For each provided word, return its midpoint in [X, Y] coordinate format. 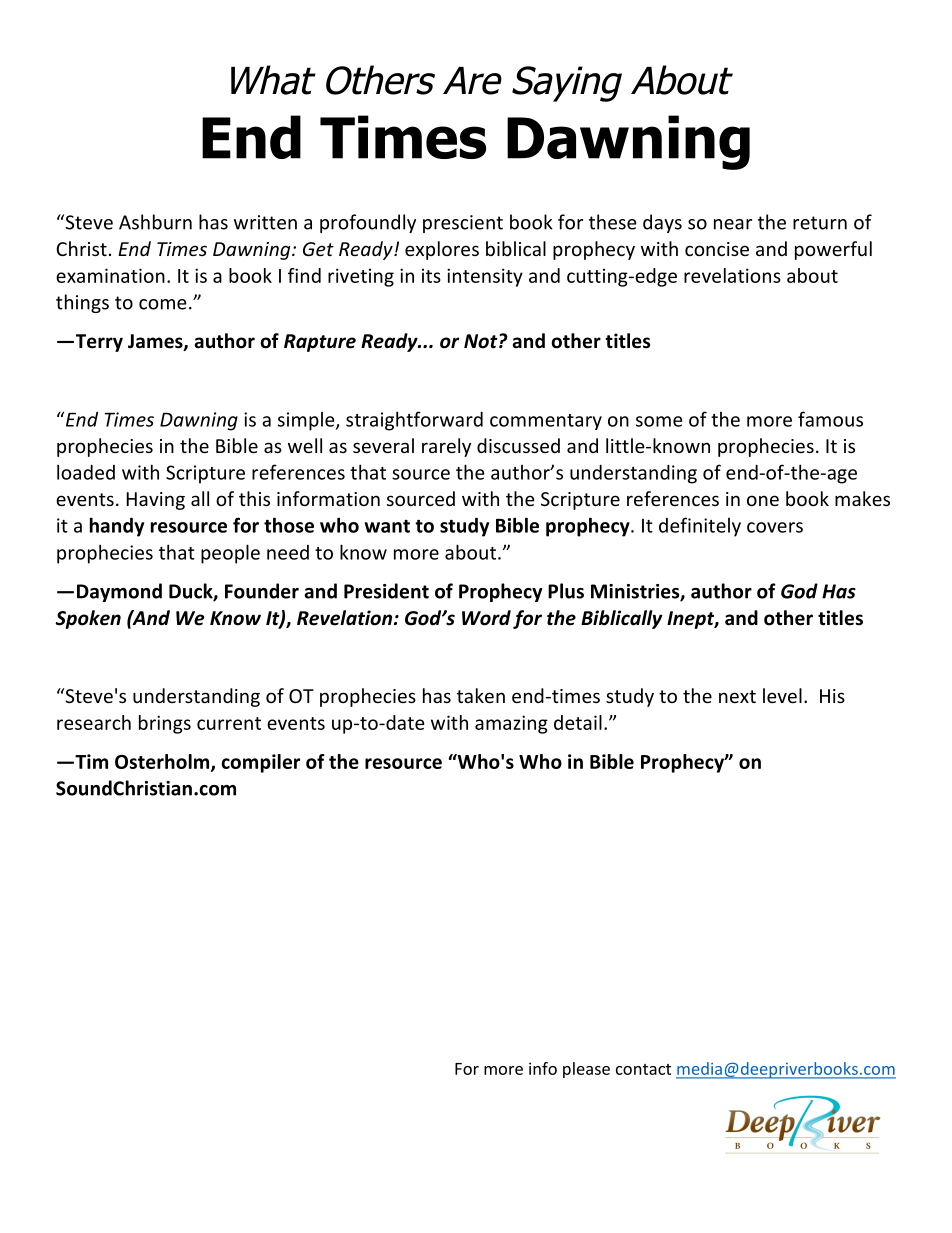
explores [442, 250]
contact [643, 1069]
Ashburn [155, 222]
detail [578, 722]
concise [717, 249]
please [586, 1070]
